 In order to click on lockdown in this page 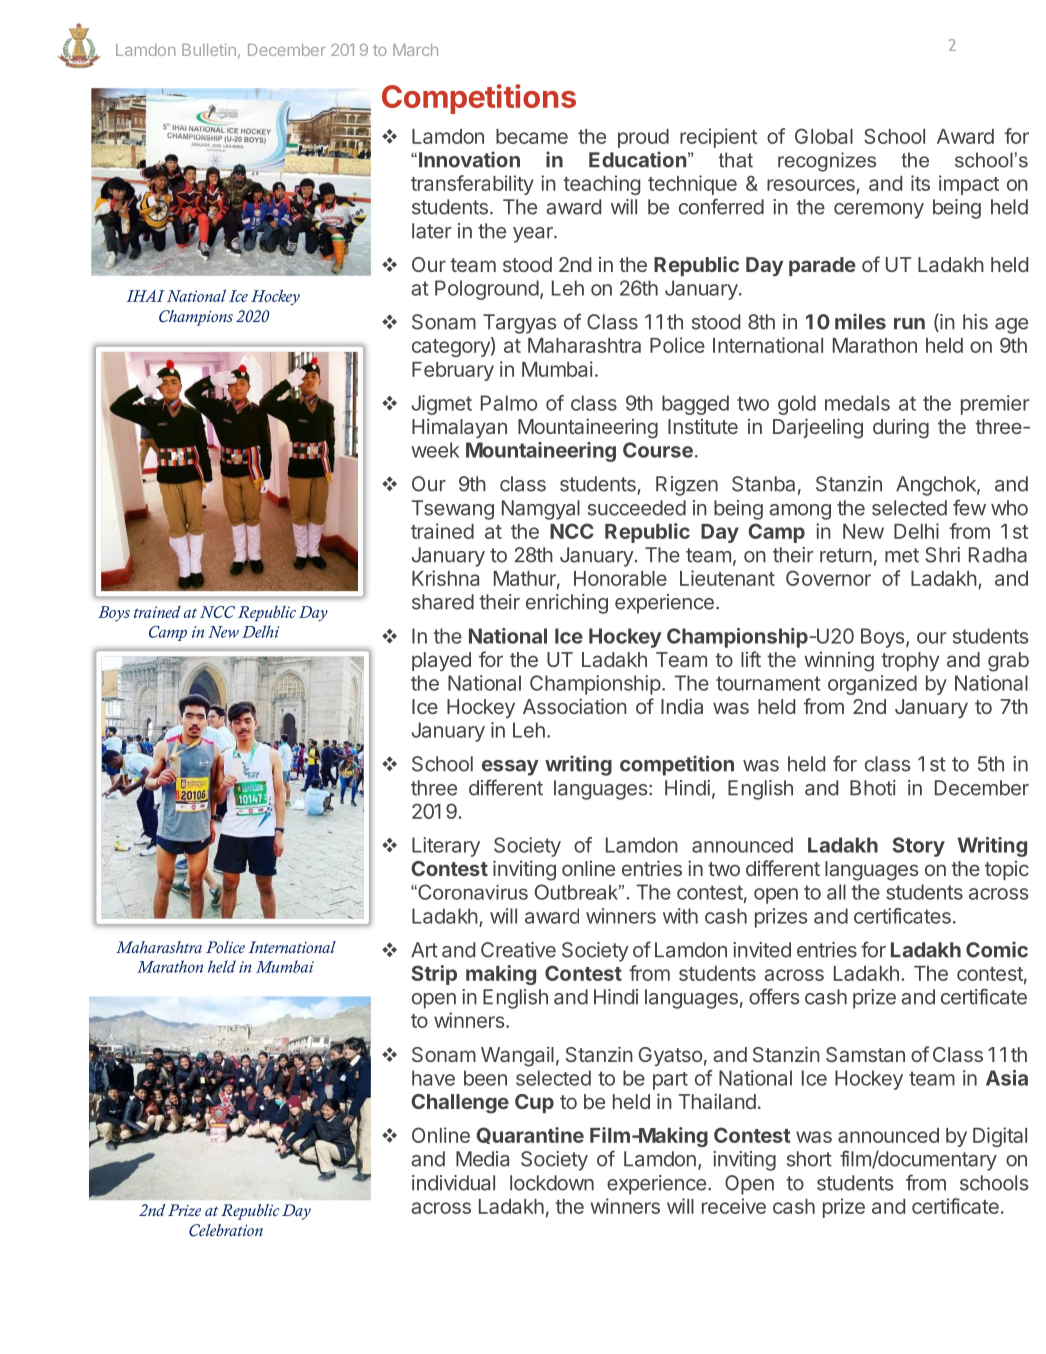, I will do `click(552, 1183)`.
